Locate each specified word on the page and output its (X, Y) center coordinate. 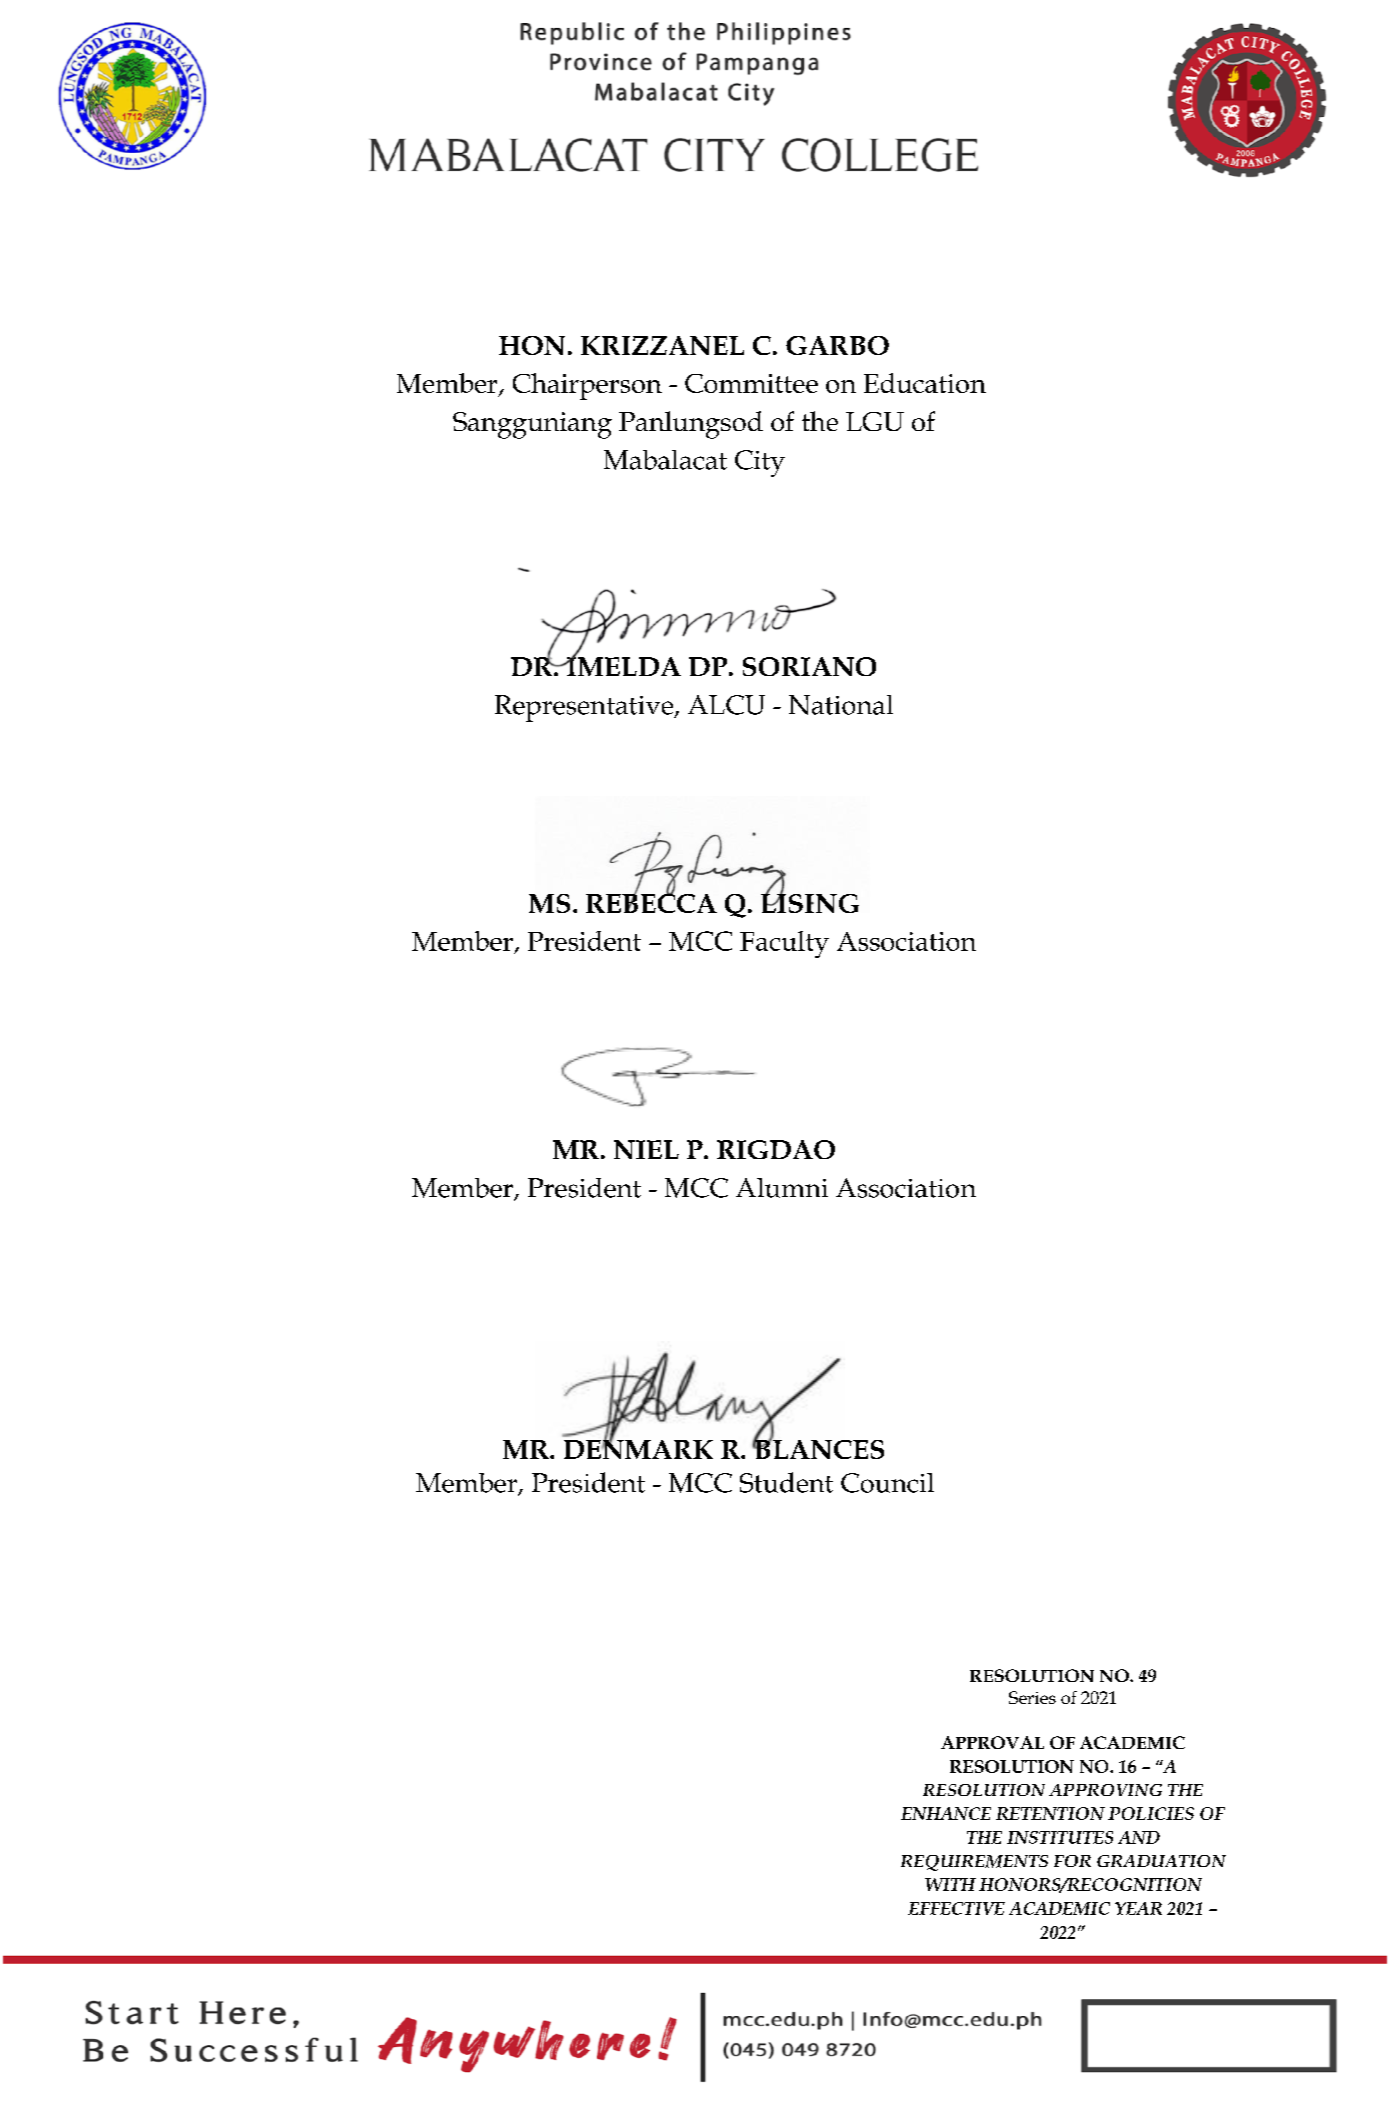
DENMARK (638, 1448)
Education (925, 383)
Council (887, 1483)
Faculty (784, 944)
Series (1032, 1697)
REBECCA (651, 902)
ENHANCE (946, 1813)
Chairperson (587, 386)
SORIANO (809, 666)
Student (786, 1482)
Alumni (782, 1188)
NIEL (646, 1149)
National (841, 705)
